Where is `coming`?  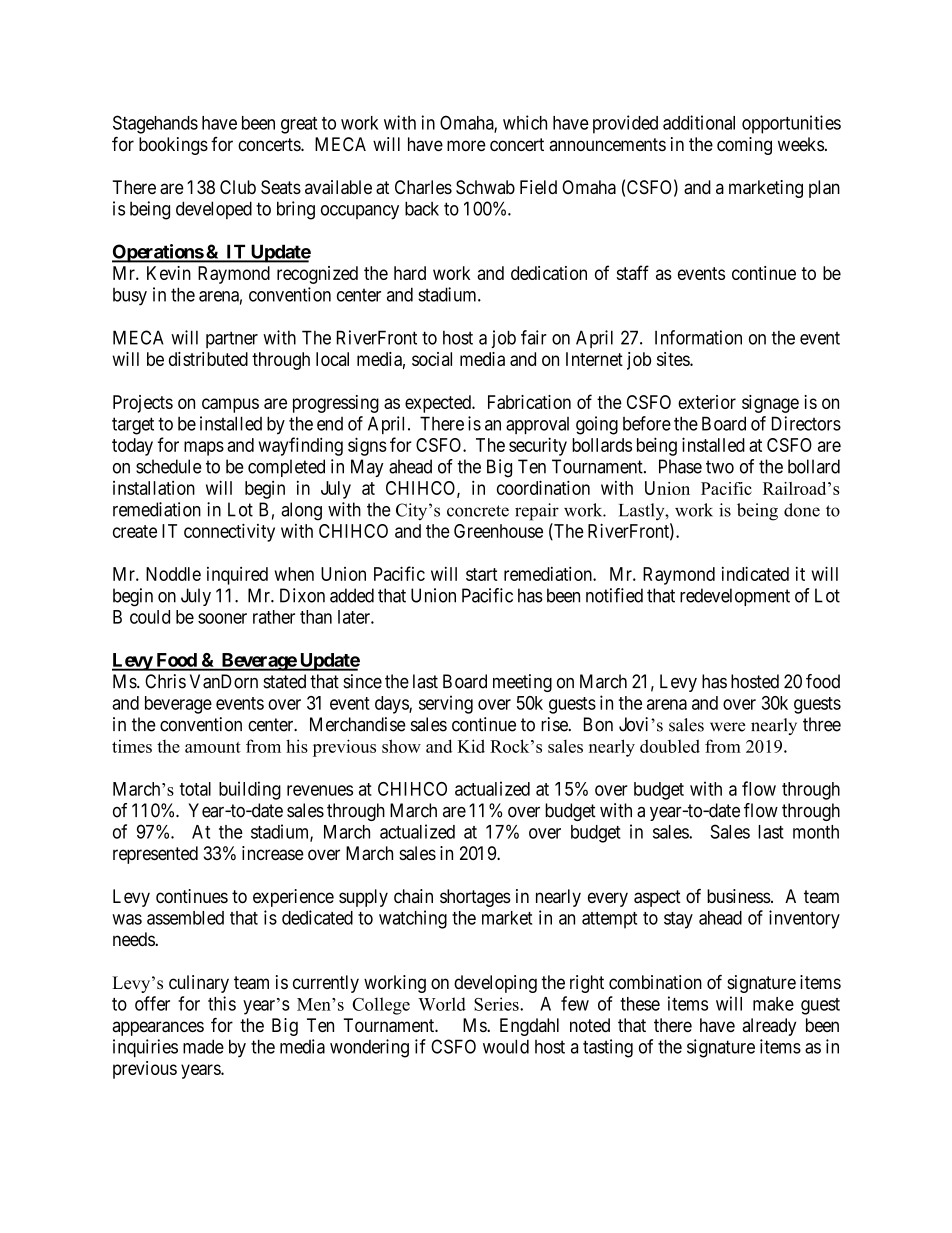
coming is located at coordinates (744, 146).
